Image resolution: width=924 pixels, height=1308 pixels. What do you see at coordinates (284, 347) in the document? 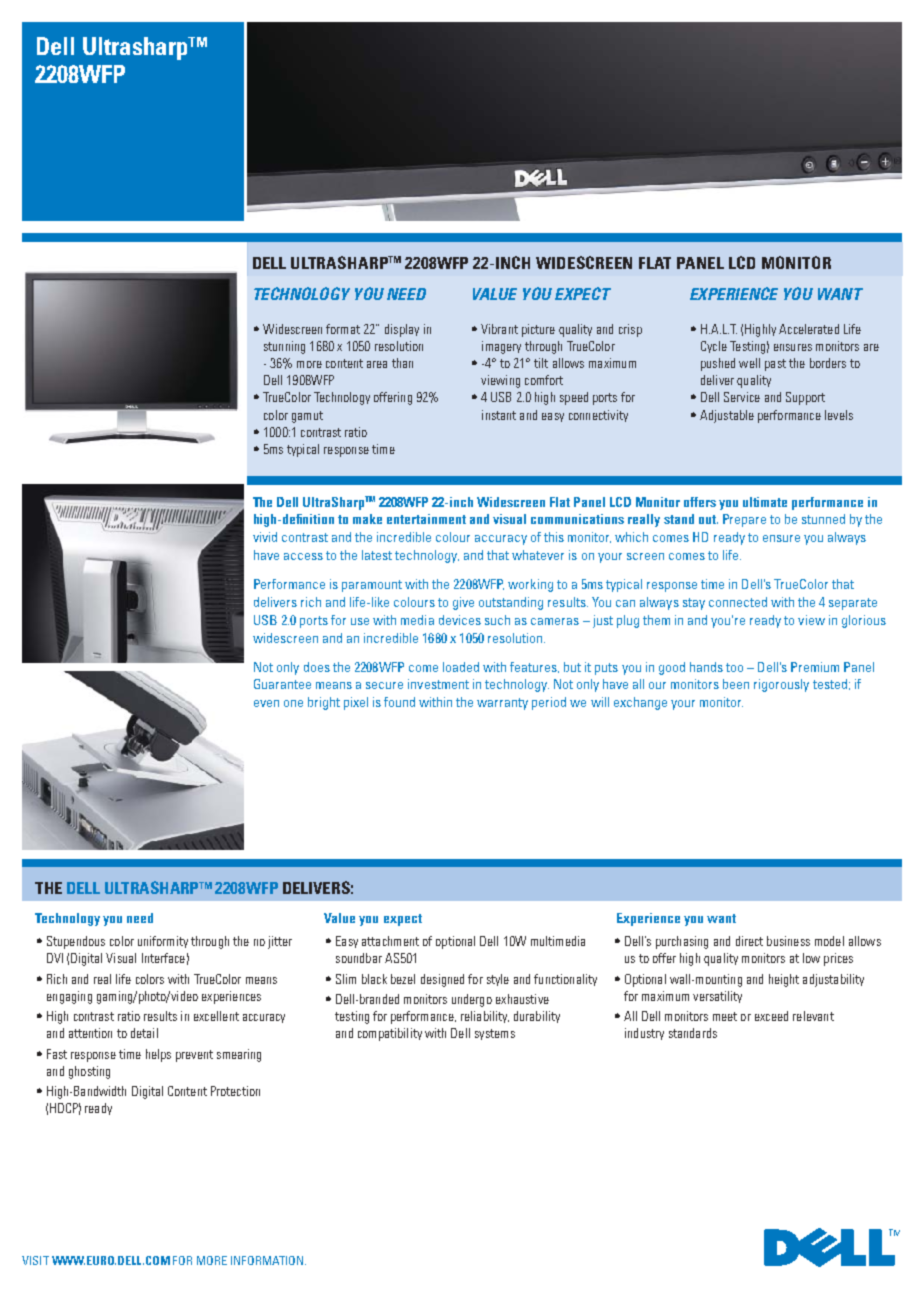
I see `stunning` at bounding box center [284, 347].
